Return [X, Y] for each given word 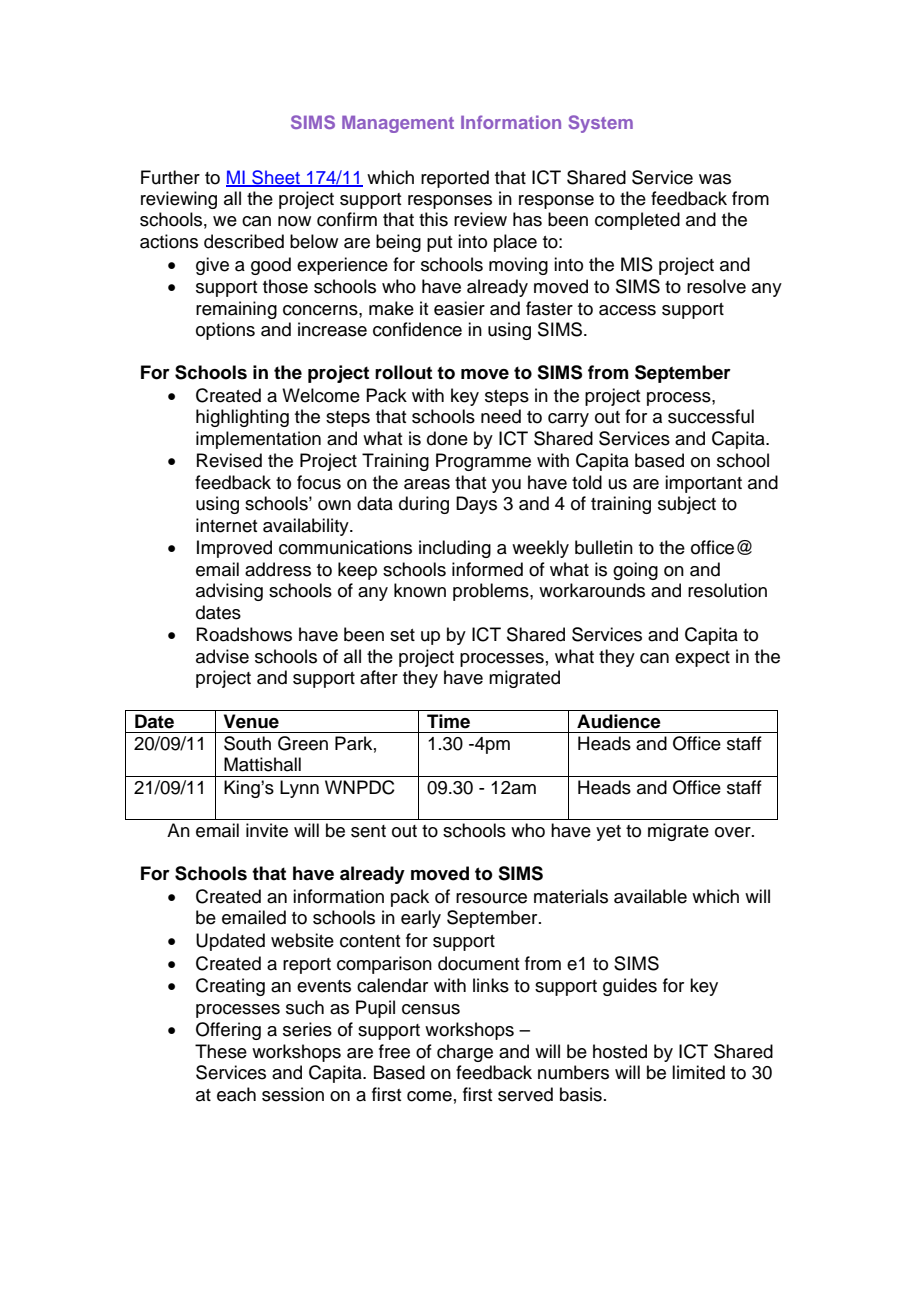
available [650, 896]
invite [267, 830]
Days [476, 505]
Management [398, 124]
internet [226, 525]
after [379, 677]
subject [687, 505]
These [221, 1051]
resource [491, 898]
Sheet [276, 178]
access [627, 310]
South [247, 743]
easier [459, 308]
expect [702, 659]
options [225, 331]
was [715, 179]
